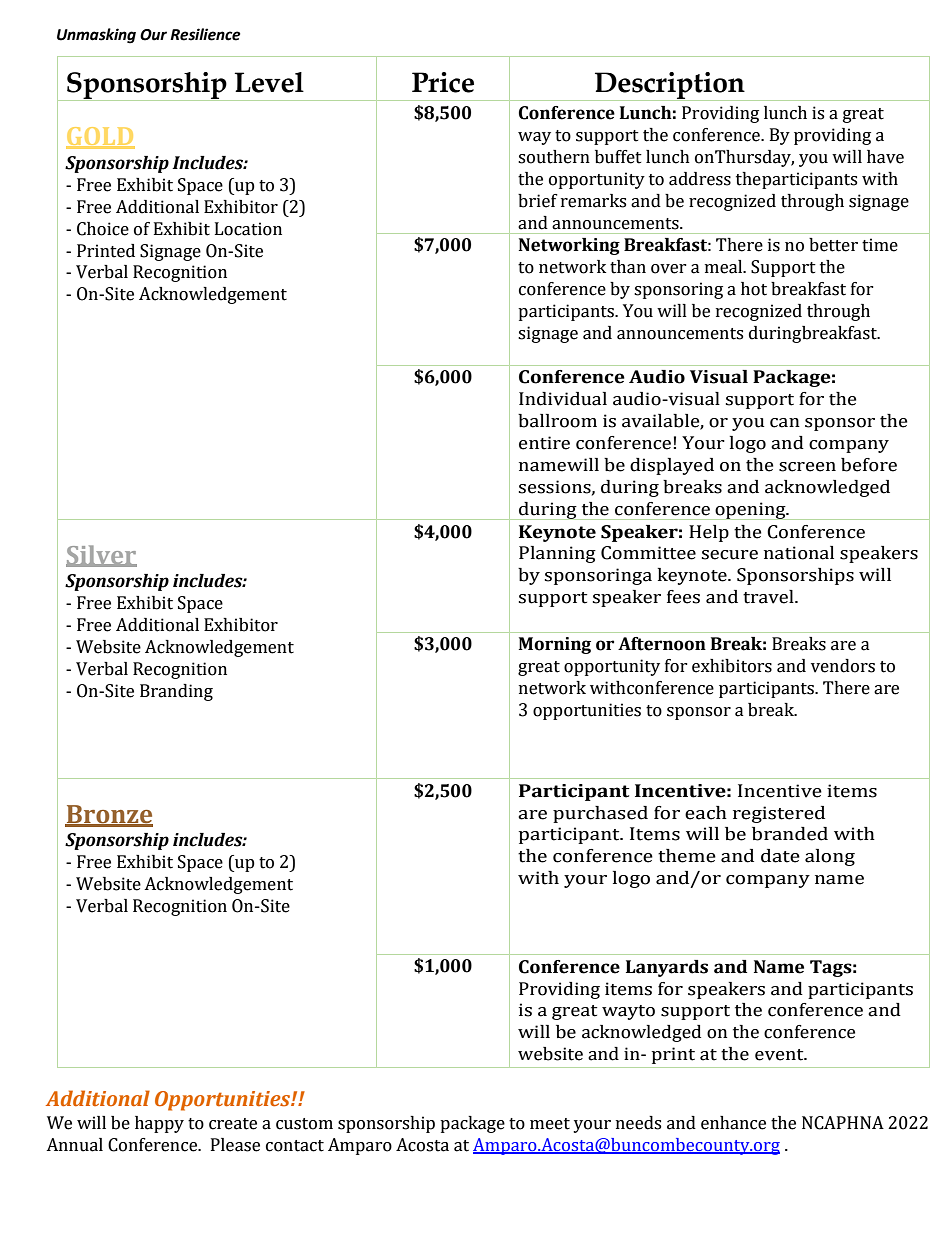 The width and height of the screenshot is (952, 1233). I want to click on Branding, so click(176, 692).
